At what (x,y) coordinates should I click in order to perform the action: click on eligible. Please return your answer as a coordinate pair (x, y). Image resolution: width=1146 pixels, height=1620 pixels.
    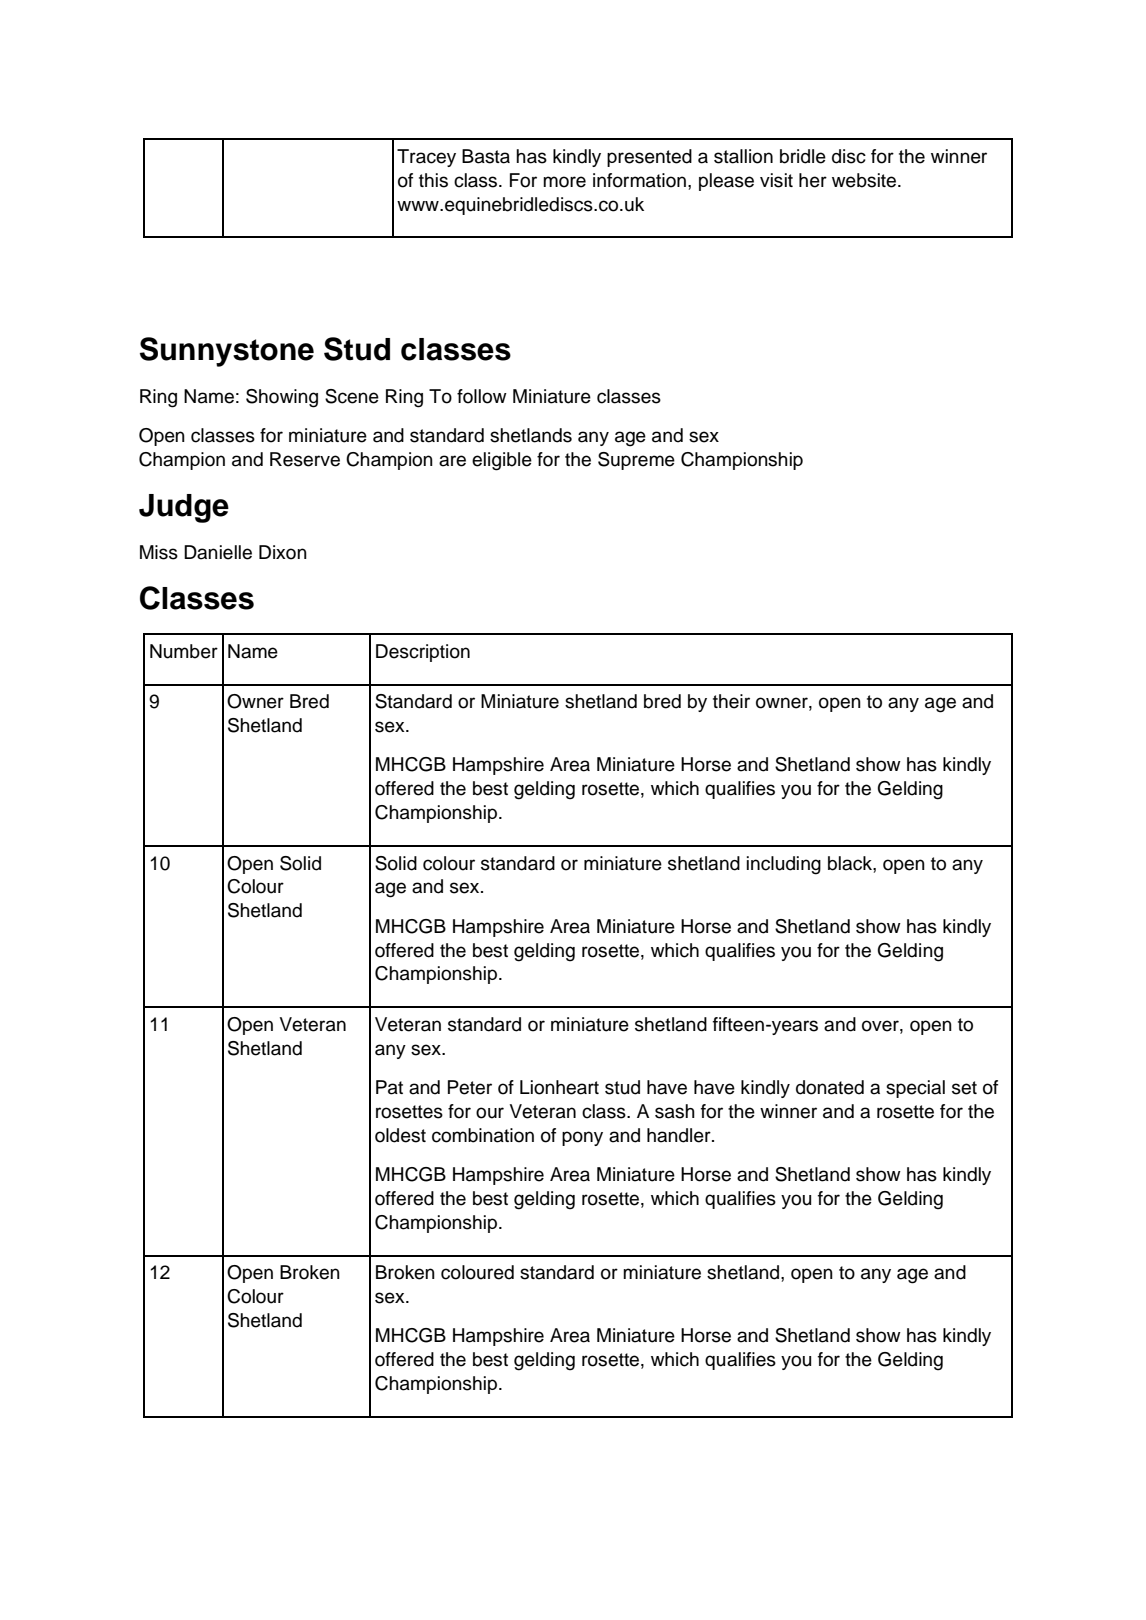
    Looking at the image, I should click on (502, 461).
